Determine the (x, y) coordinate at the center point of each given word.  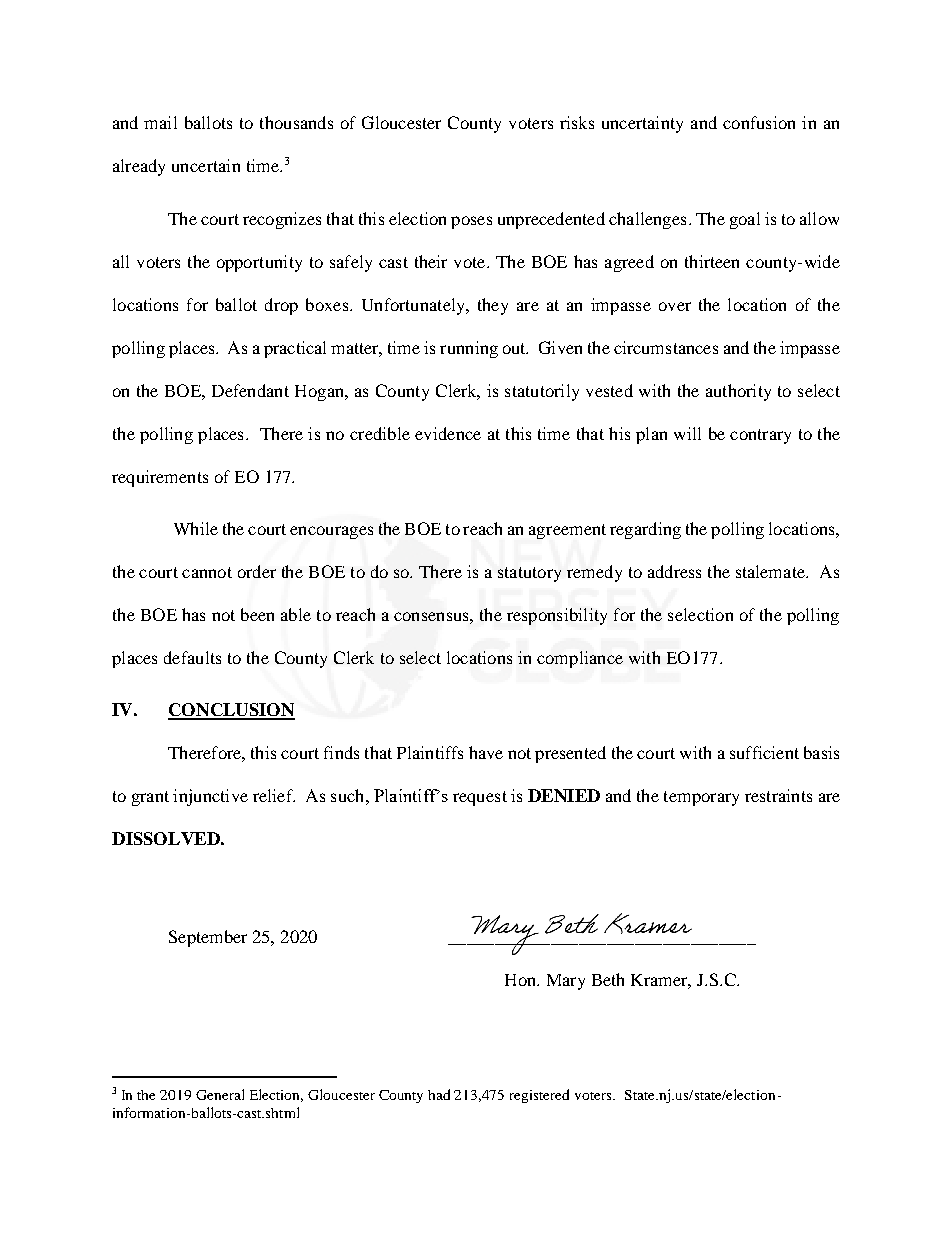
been (257, 614)
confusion (759, 122)
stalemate (771, 571)
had (439, 1094)
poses (471, 222)
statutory (529, 574)
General (220, 1094)
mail (160, 122)
